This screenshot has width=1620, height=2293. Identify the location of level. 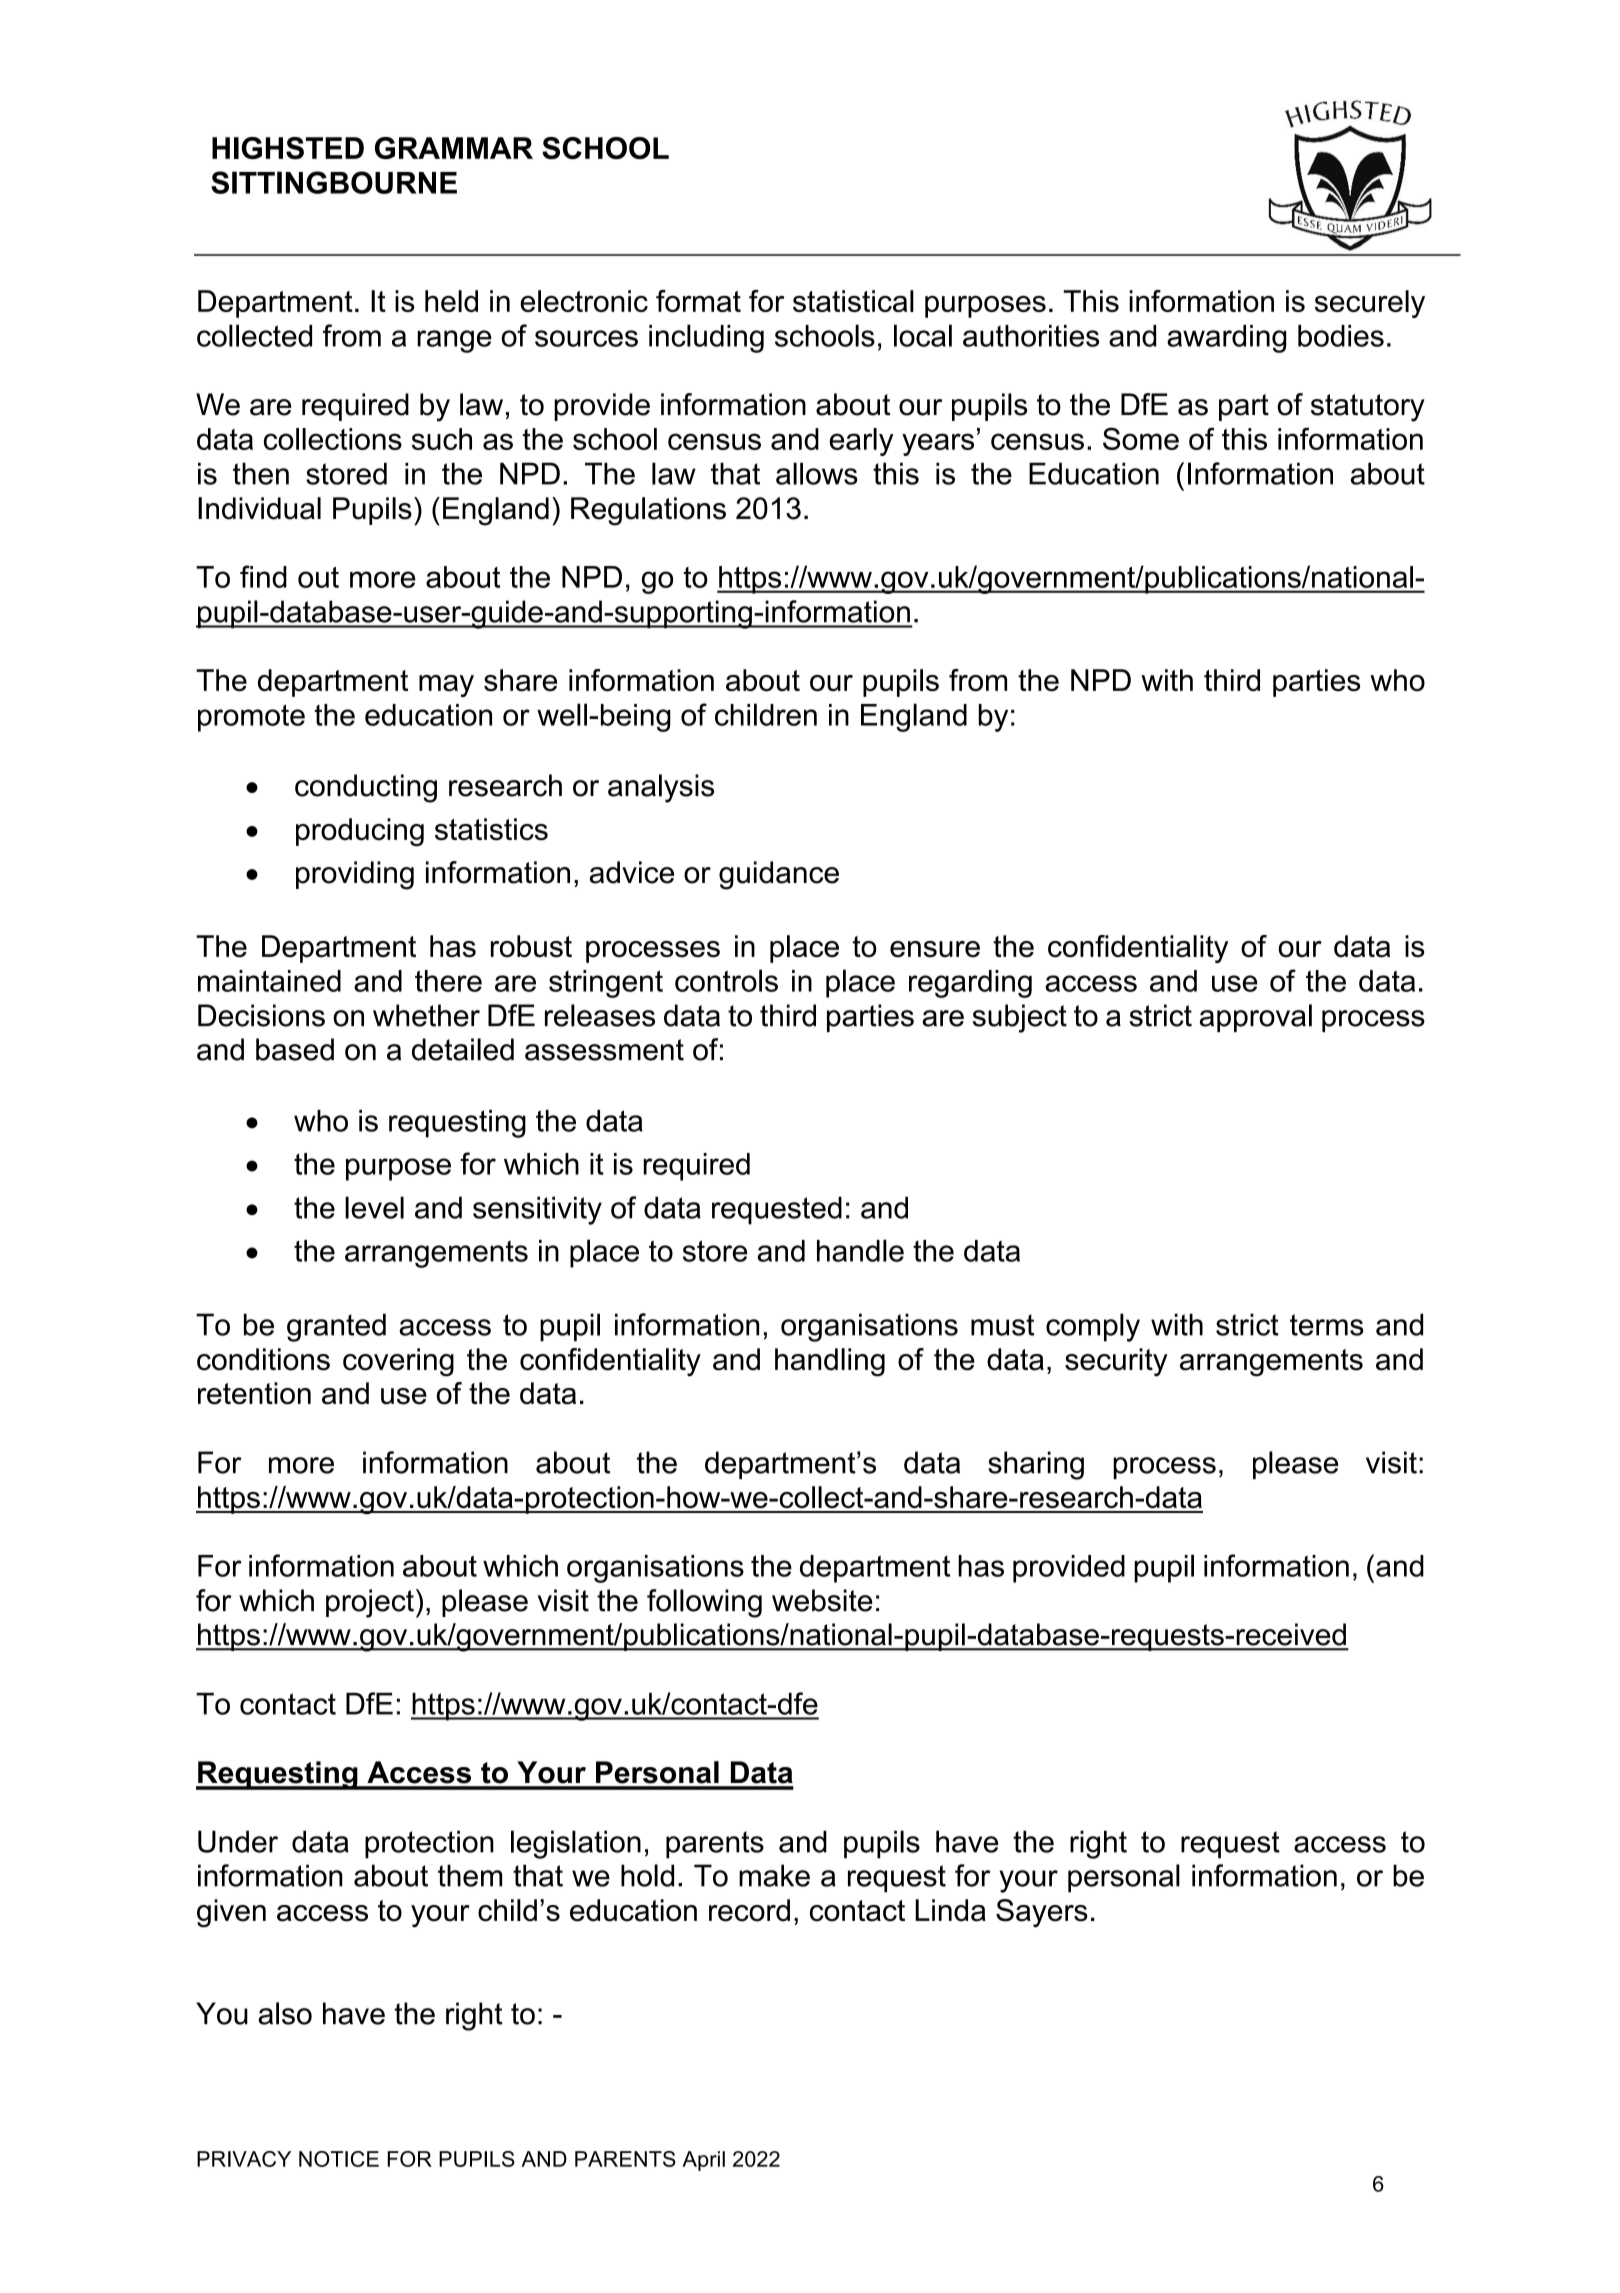
(374, 1207).
